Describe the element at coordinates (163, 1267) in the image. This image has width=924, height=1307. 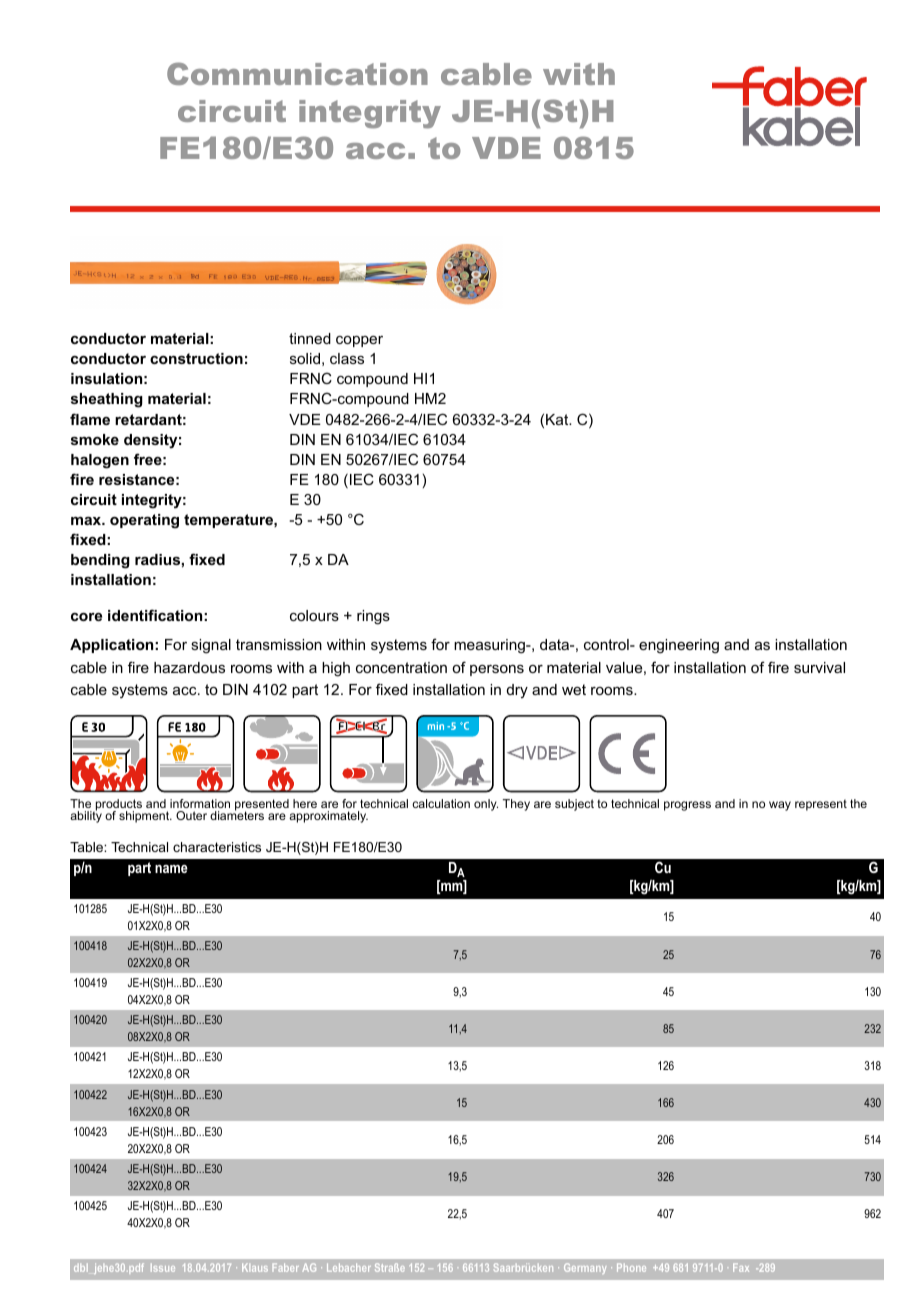
I see `Issue` at that location.
